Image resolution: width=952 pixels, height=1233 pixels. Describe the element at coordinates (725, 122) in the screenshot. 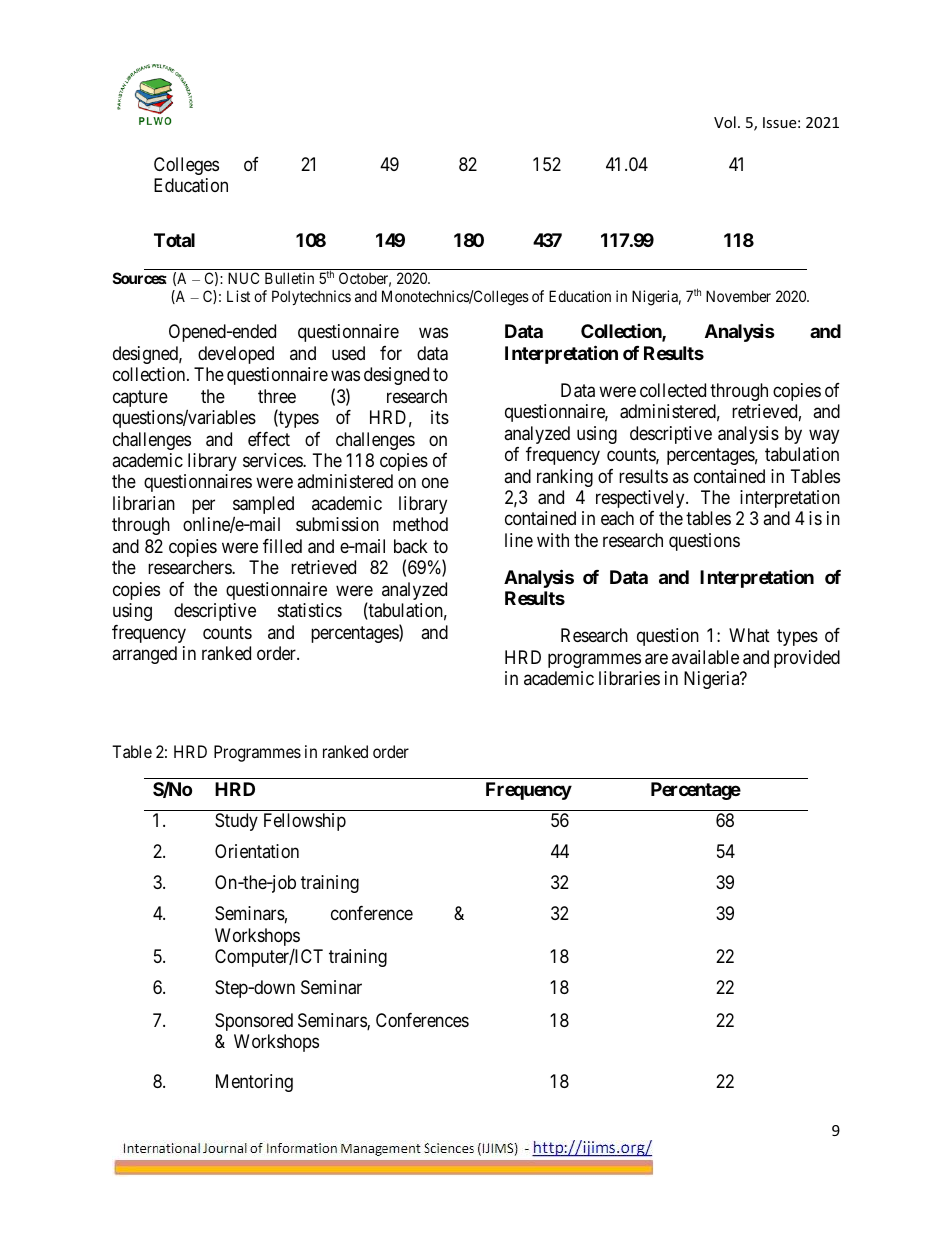

I see `Vol` at that location.
